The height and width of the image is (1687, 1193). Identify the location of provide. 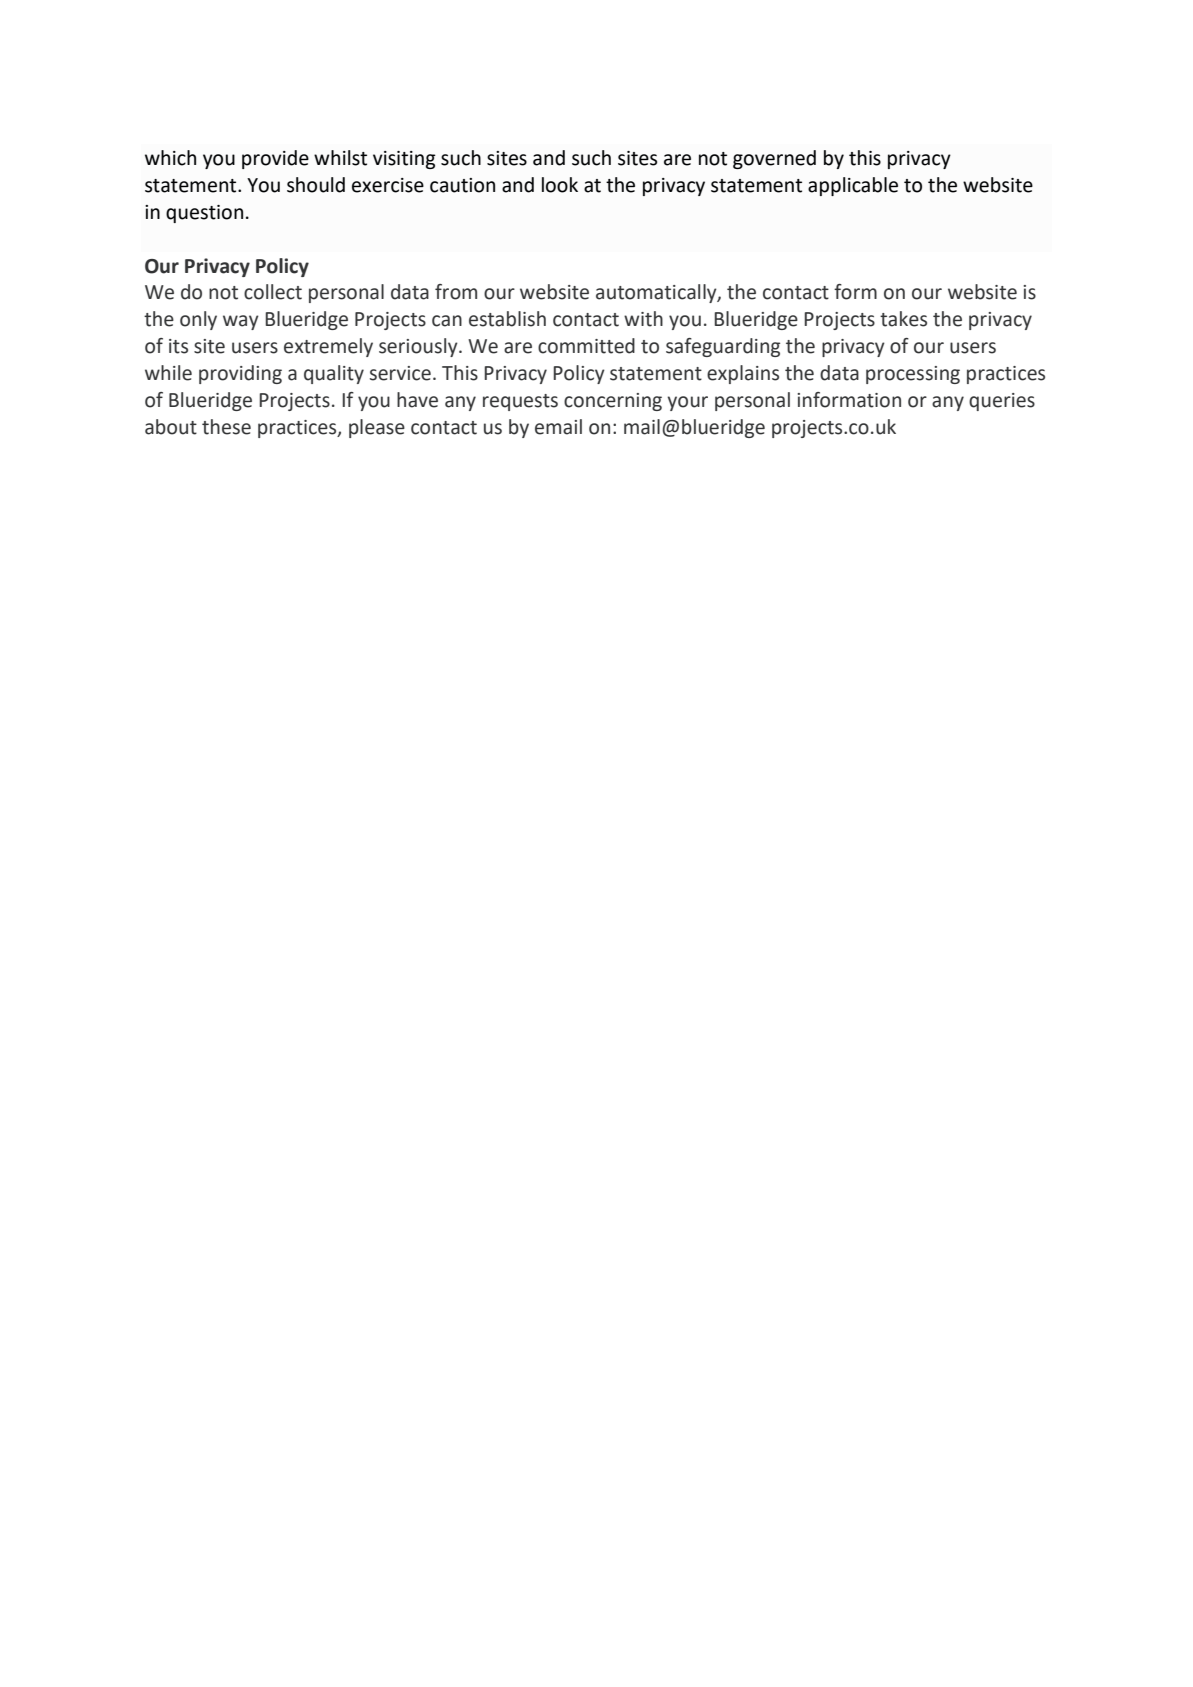
(275, 159).
